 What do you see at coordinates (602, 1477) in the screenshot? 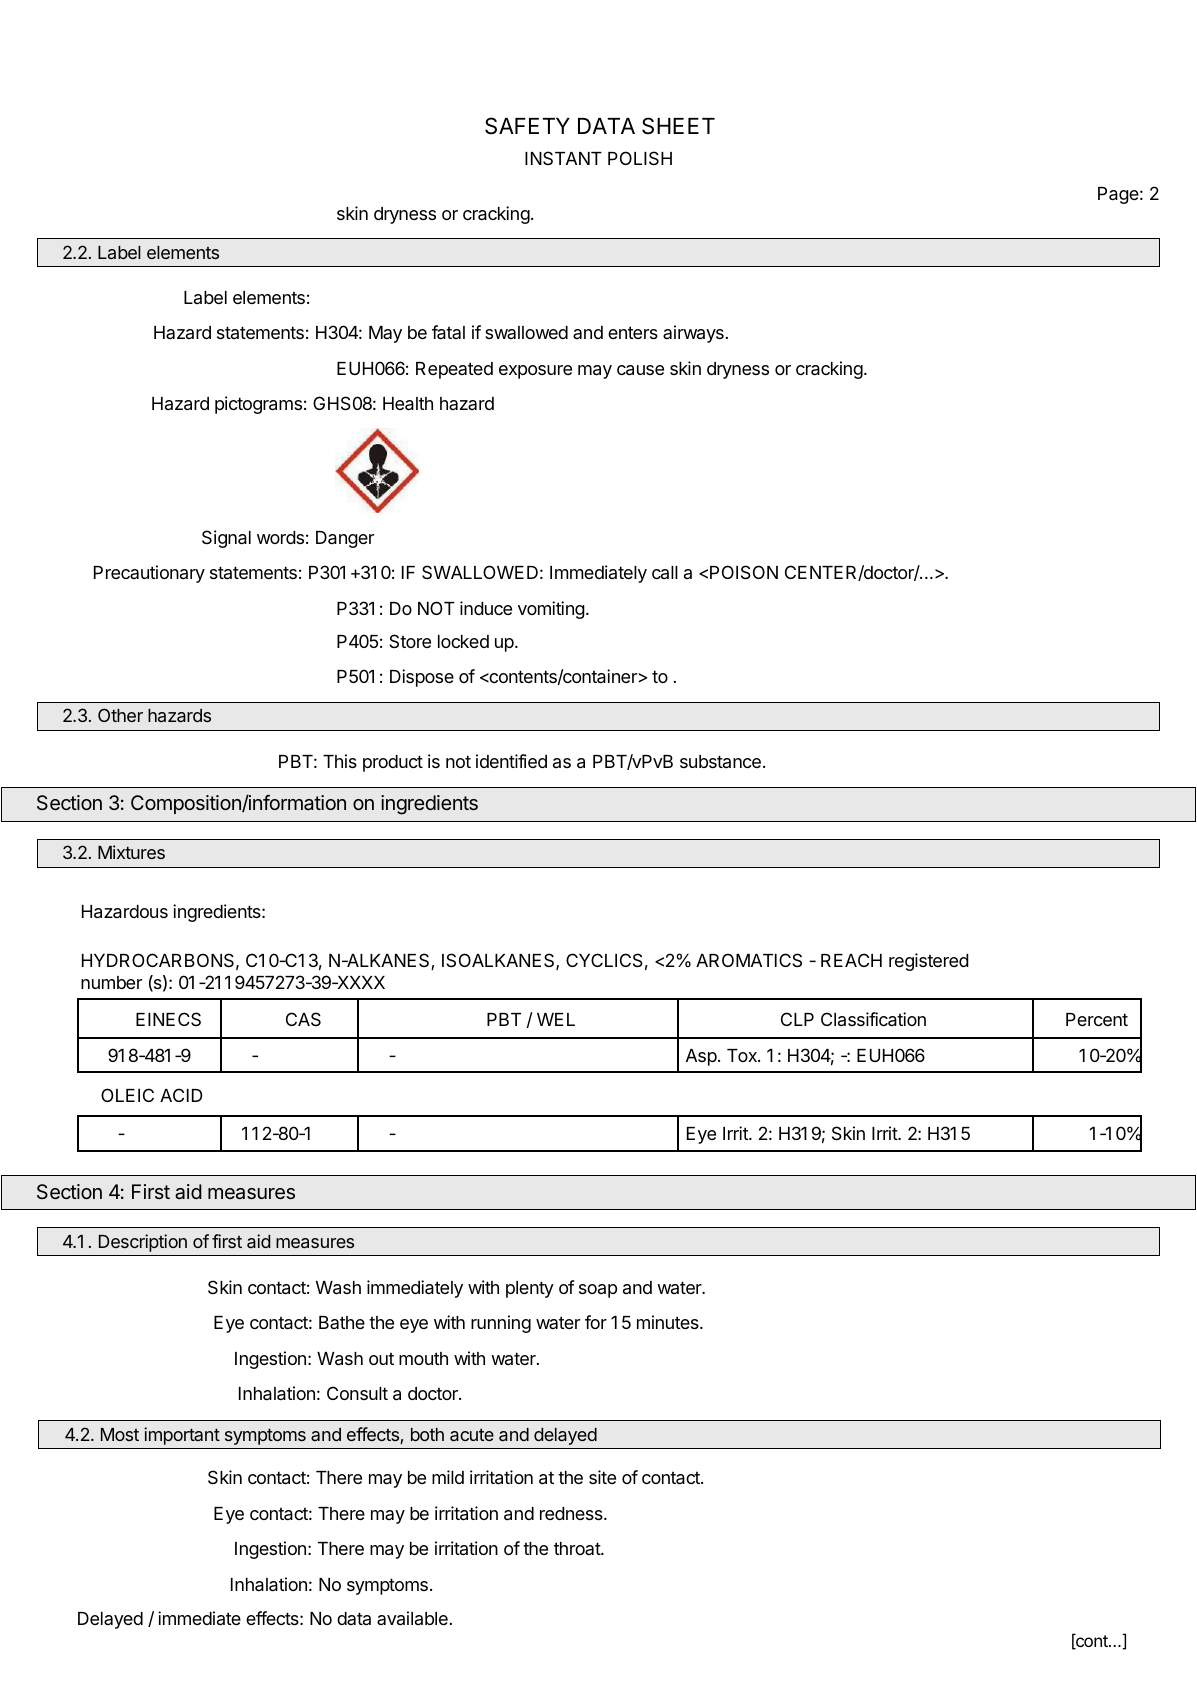
I see `site` at bounding box center [602, 1477].
